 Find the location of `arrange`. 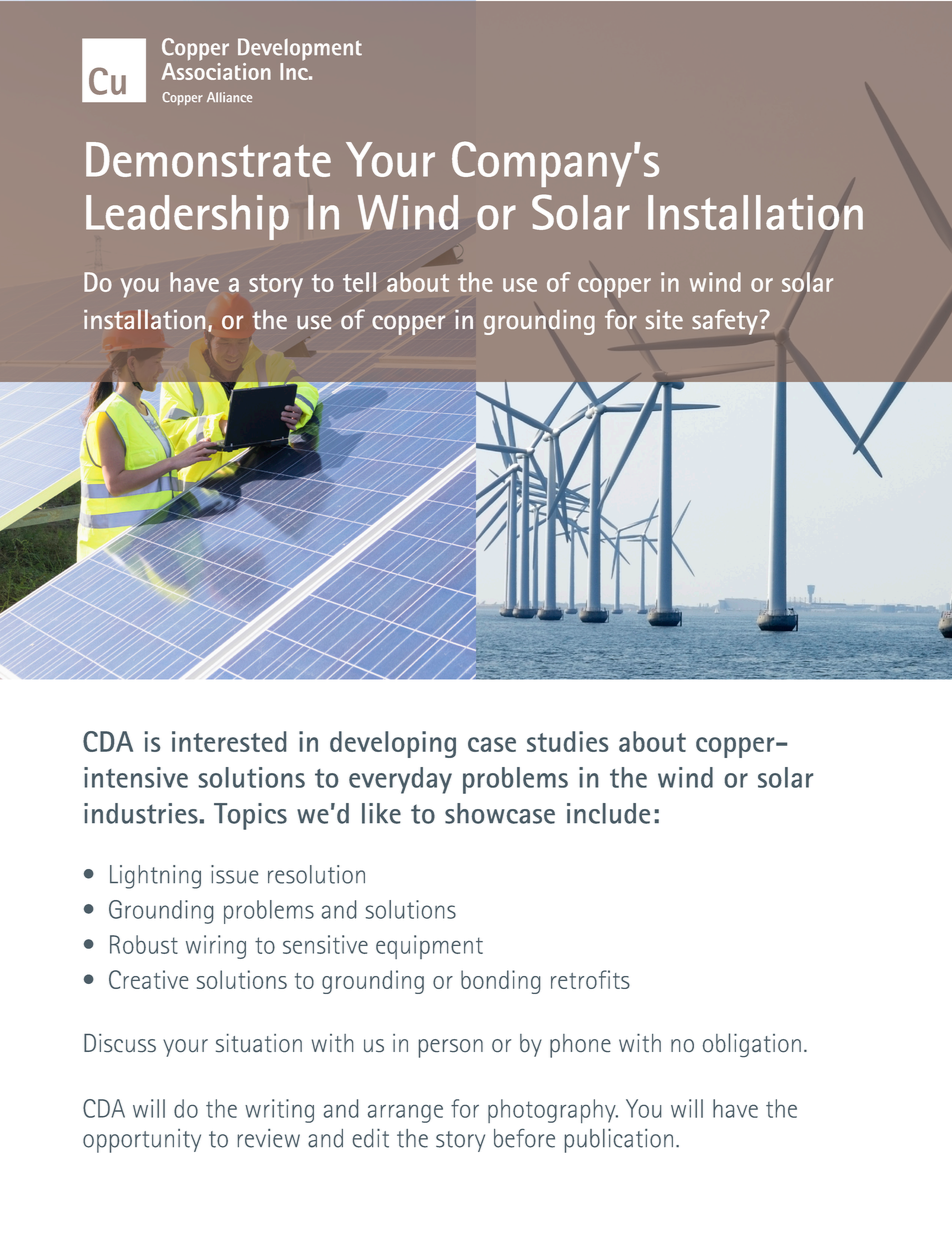

arrange is located at coordinates (405, 1114).
